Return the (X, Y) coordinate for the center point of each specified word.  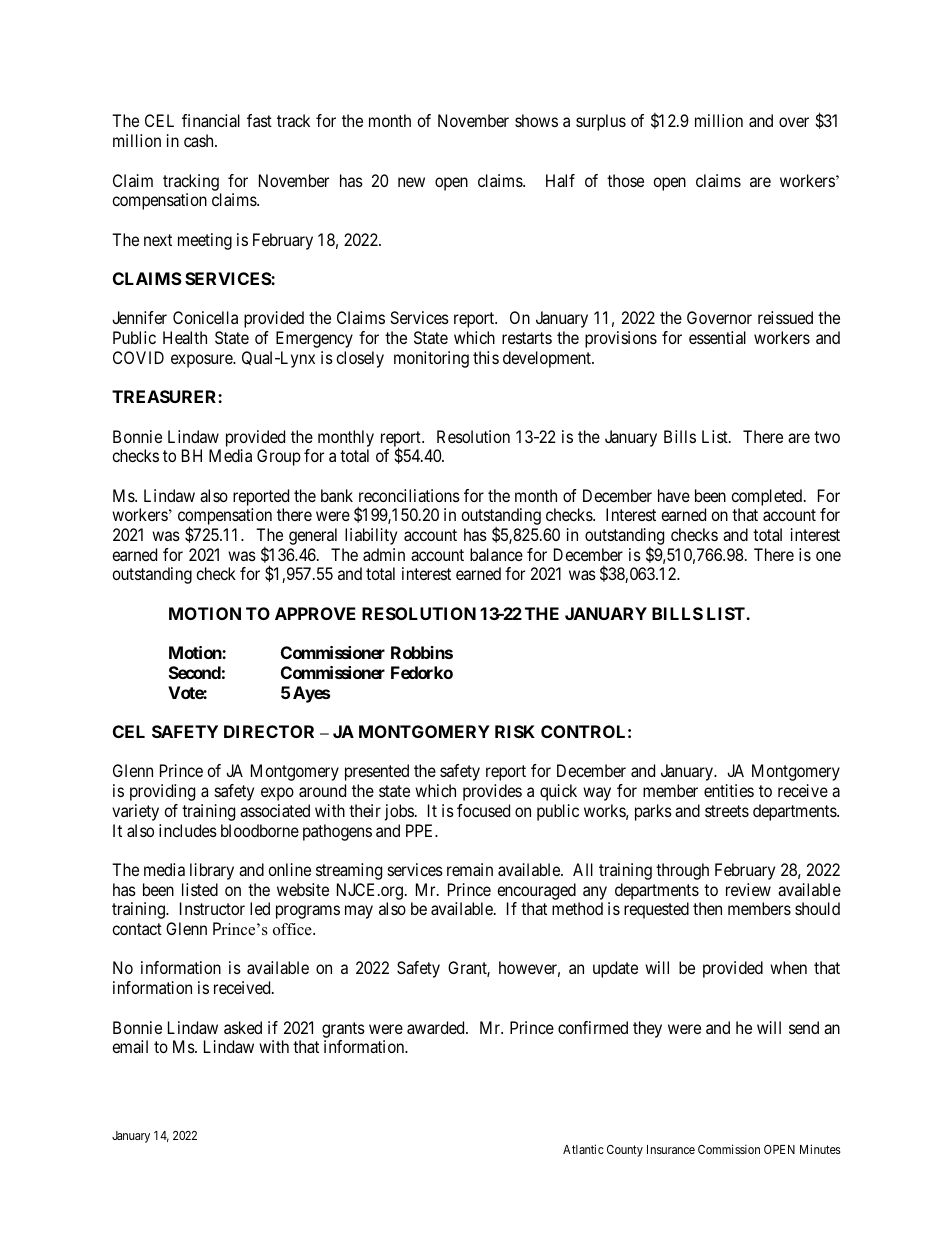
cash (200, 140)
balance (496, 554)
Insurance (671, 1149)
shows (536, 120)
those (625, 180)
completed (768, 497)
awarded (437, 1027)
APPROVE (315, 613)
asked (243, 1027)
